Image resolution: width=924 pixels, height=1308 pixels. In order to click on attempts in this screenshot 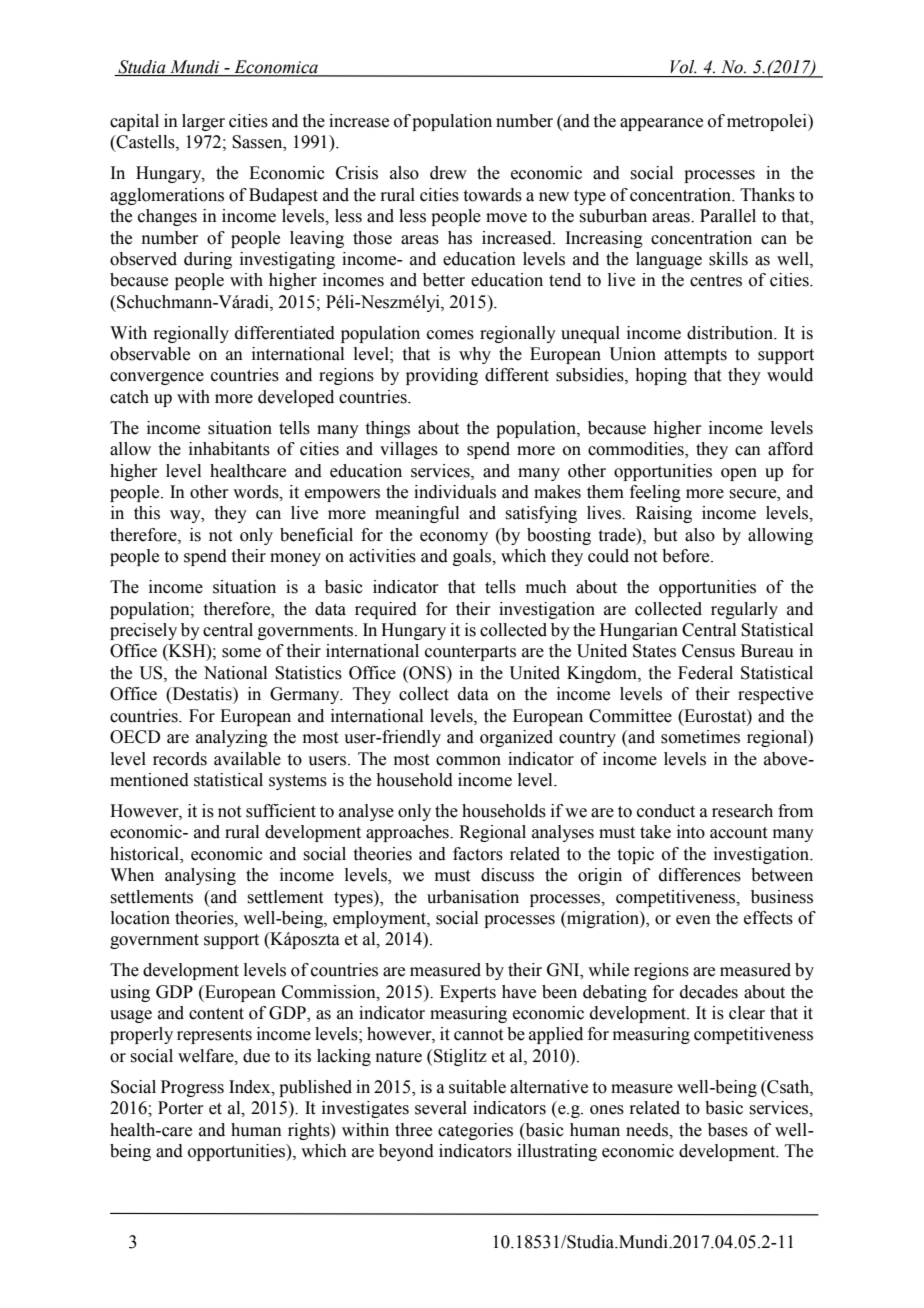, I will do `click(695, 356)`.
